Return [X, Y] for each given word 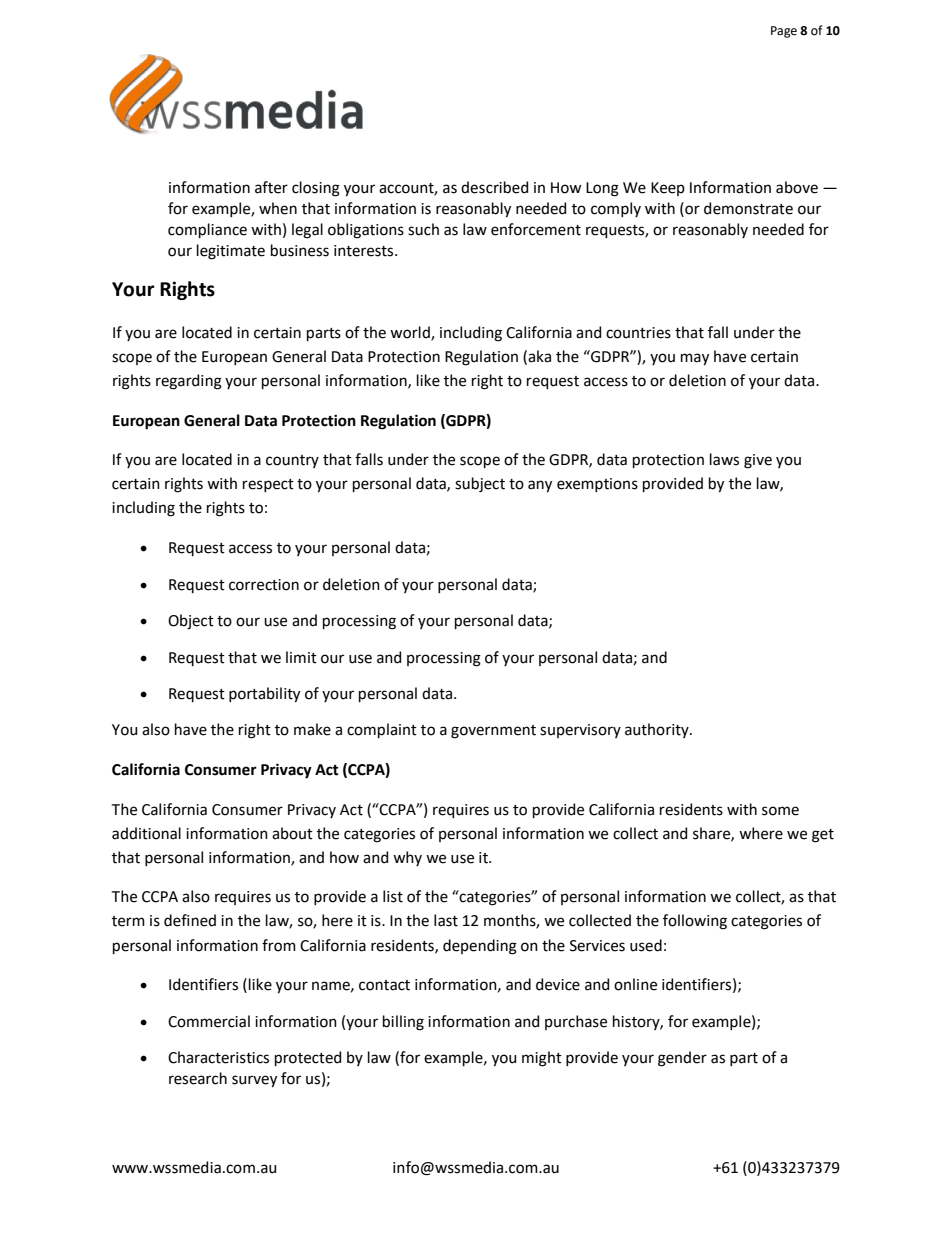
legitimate [231, 252]
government [493, 732]
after [271, 187]
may [695, 359]
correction [264, 585]
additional [146, 833]
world [411, 333]
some [780, 811]
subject [480, 485]
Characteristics [218, 1057]
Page [784, 32]
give [758, 461]
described [494, 187]
